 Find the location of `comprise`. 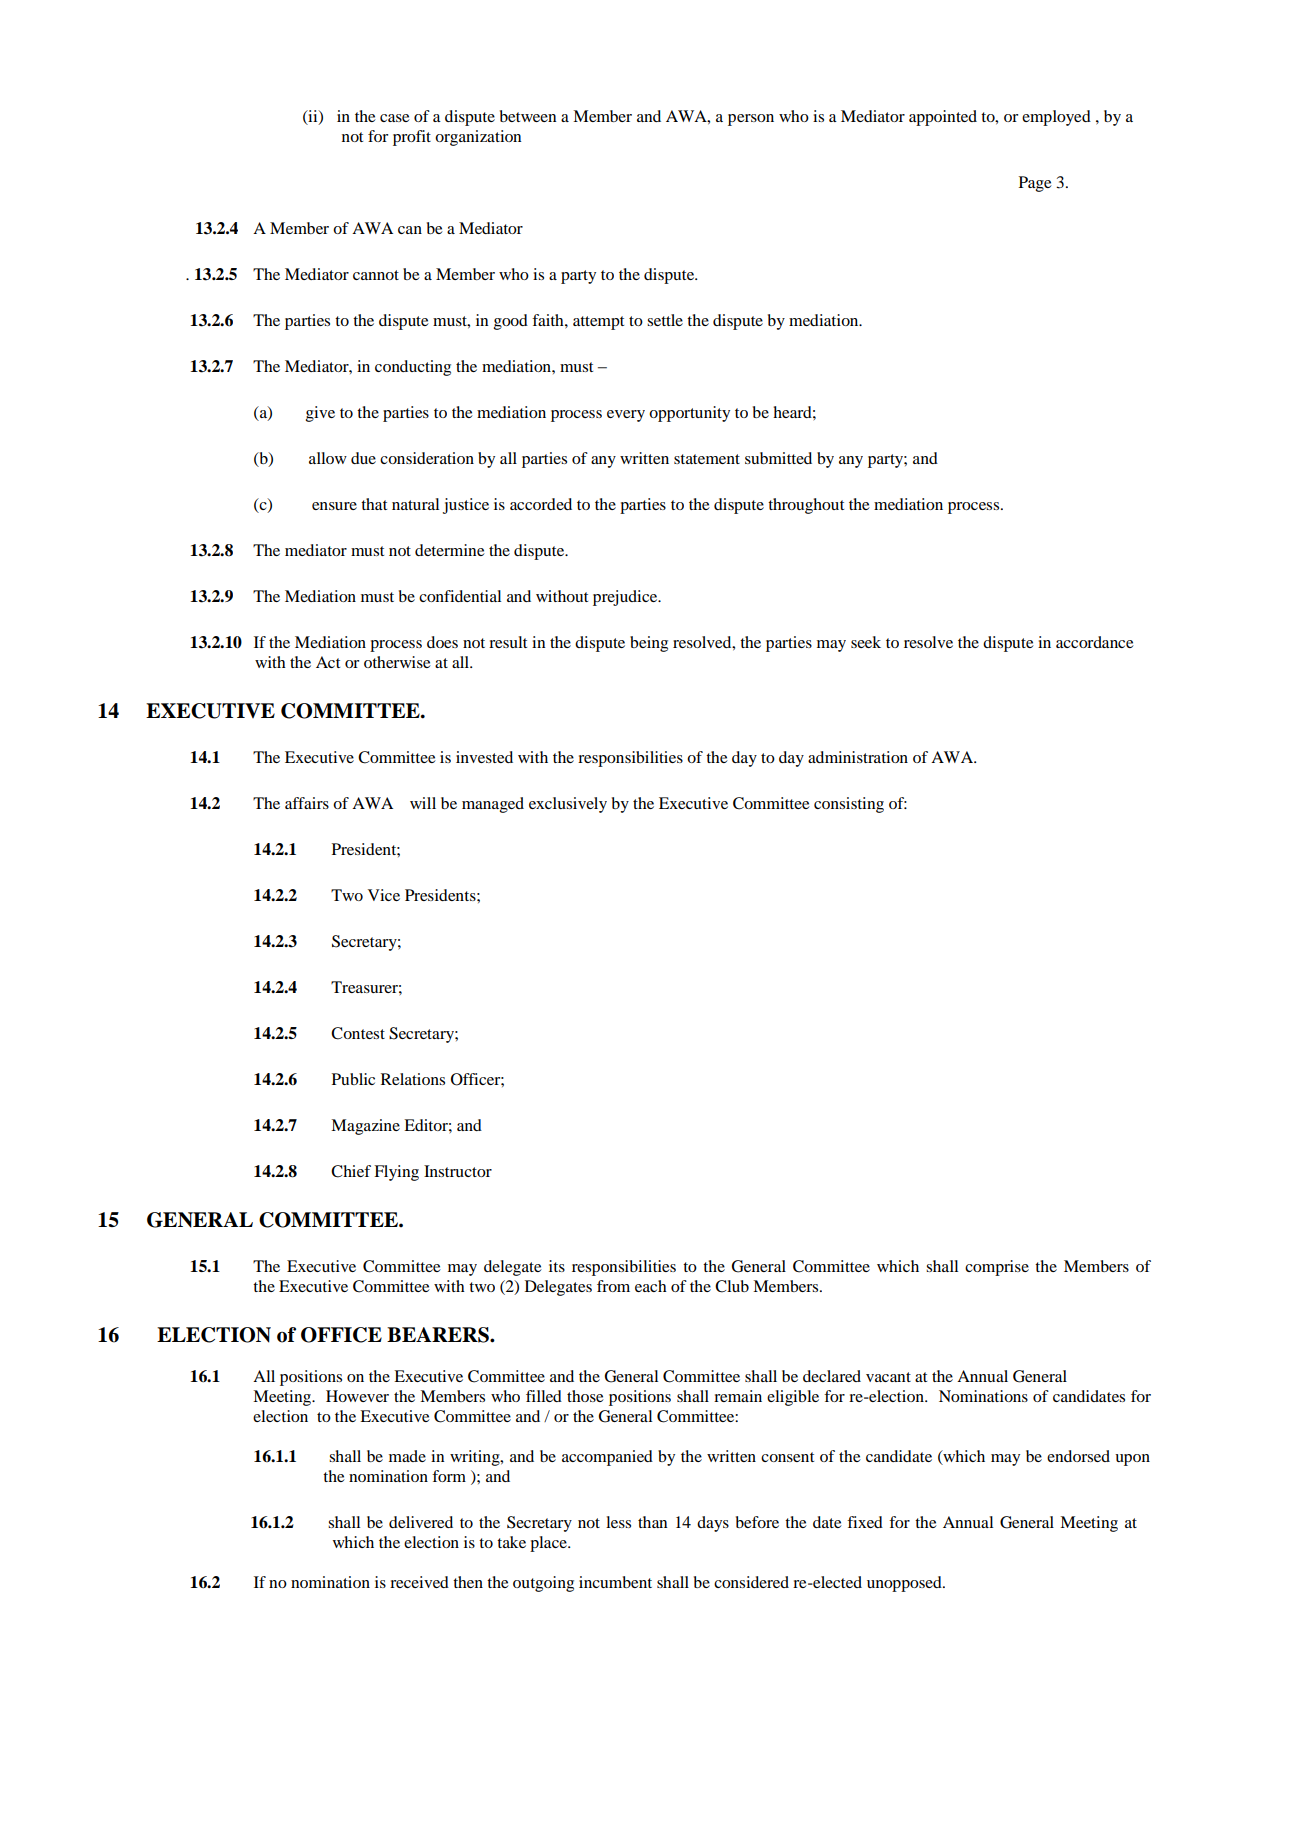

comprise is located at coordinates (997, 1268).
